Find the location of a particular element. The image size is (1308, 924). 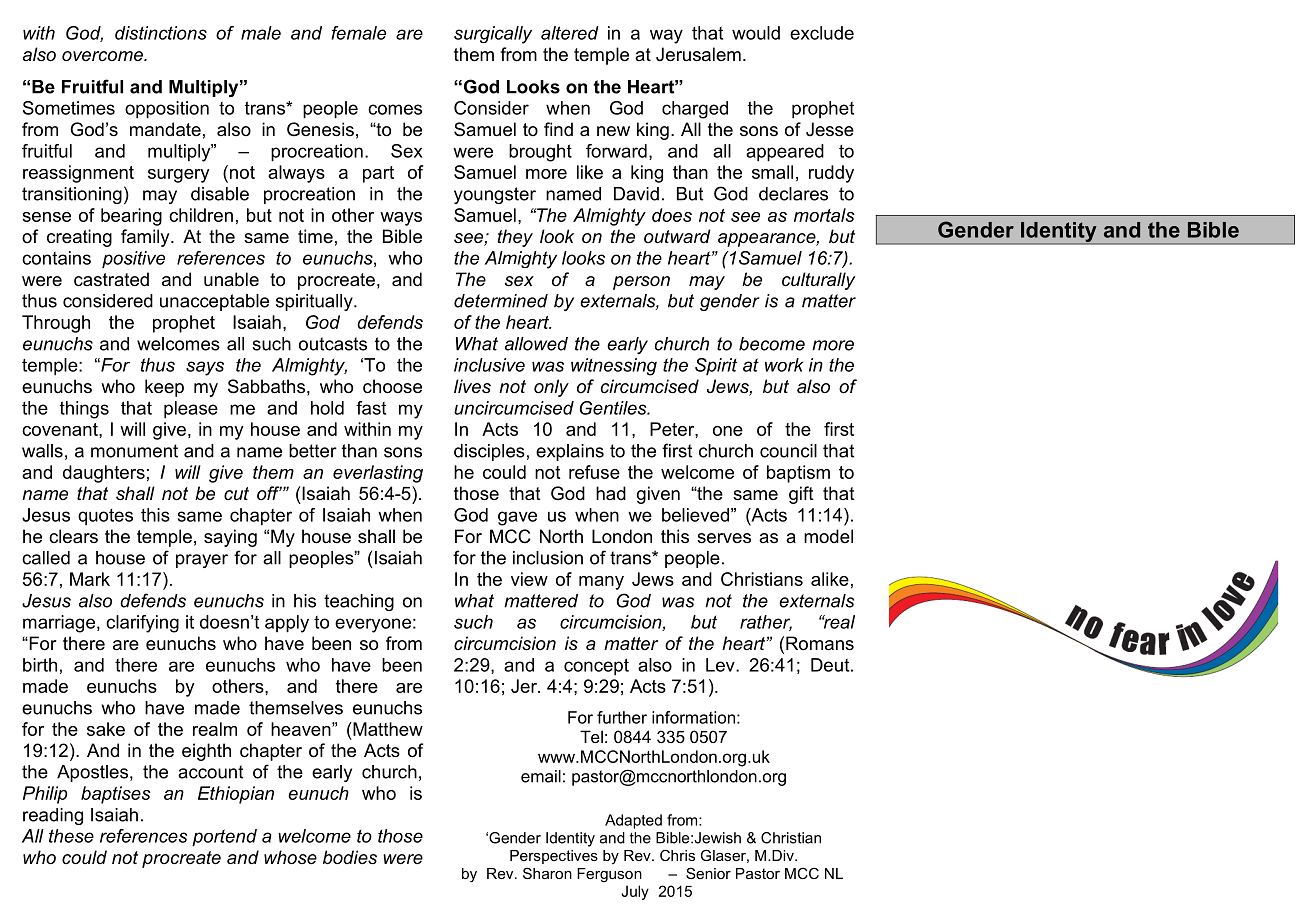

overcome is located at coordinates (103, 56).
